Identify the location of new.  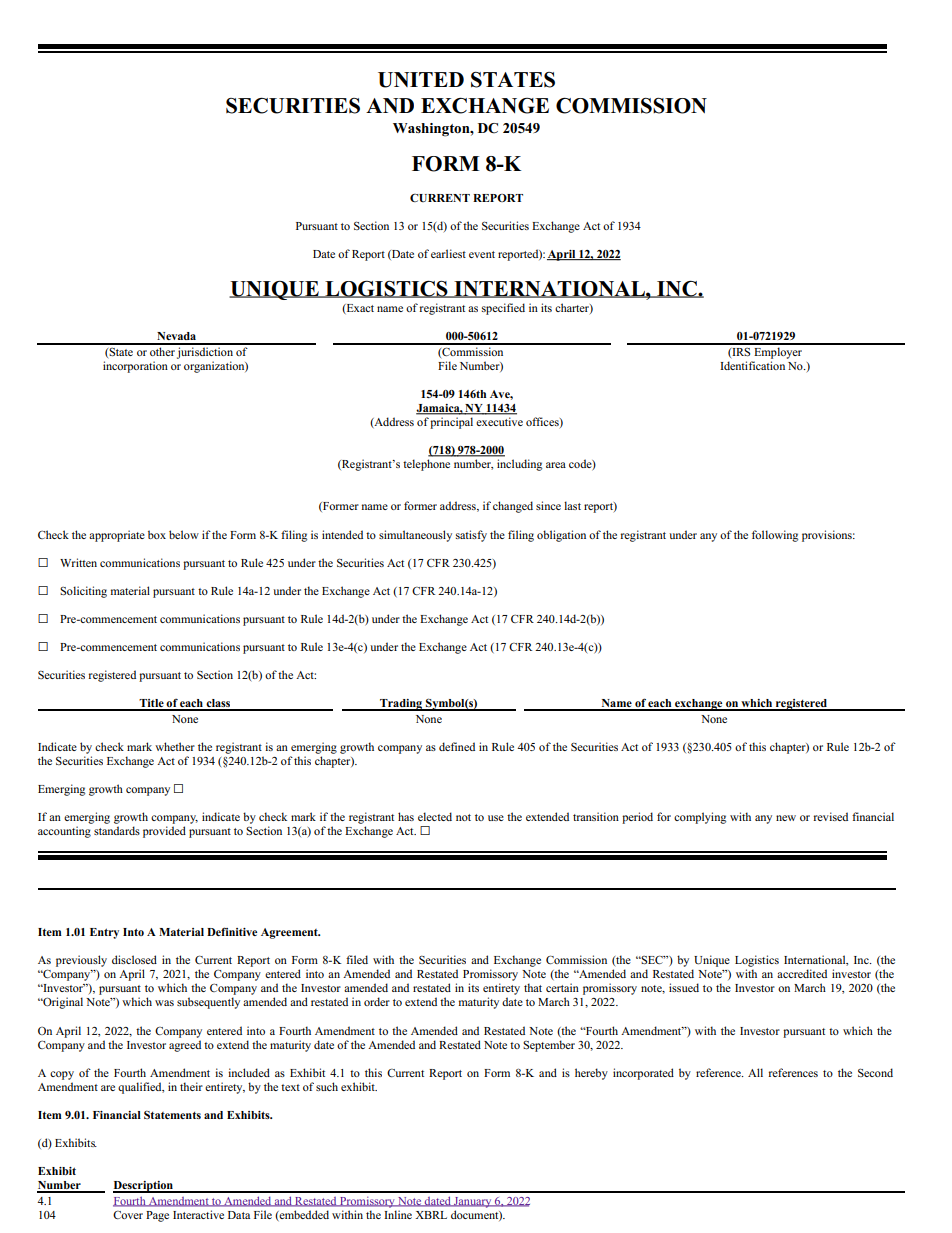
(786, 818).
